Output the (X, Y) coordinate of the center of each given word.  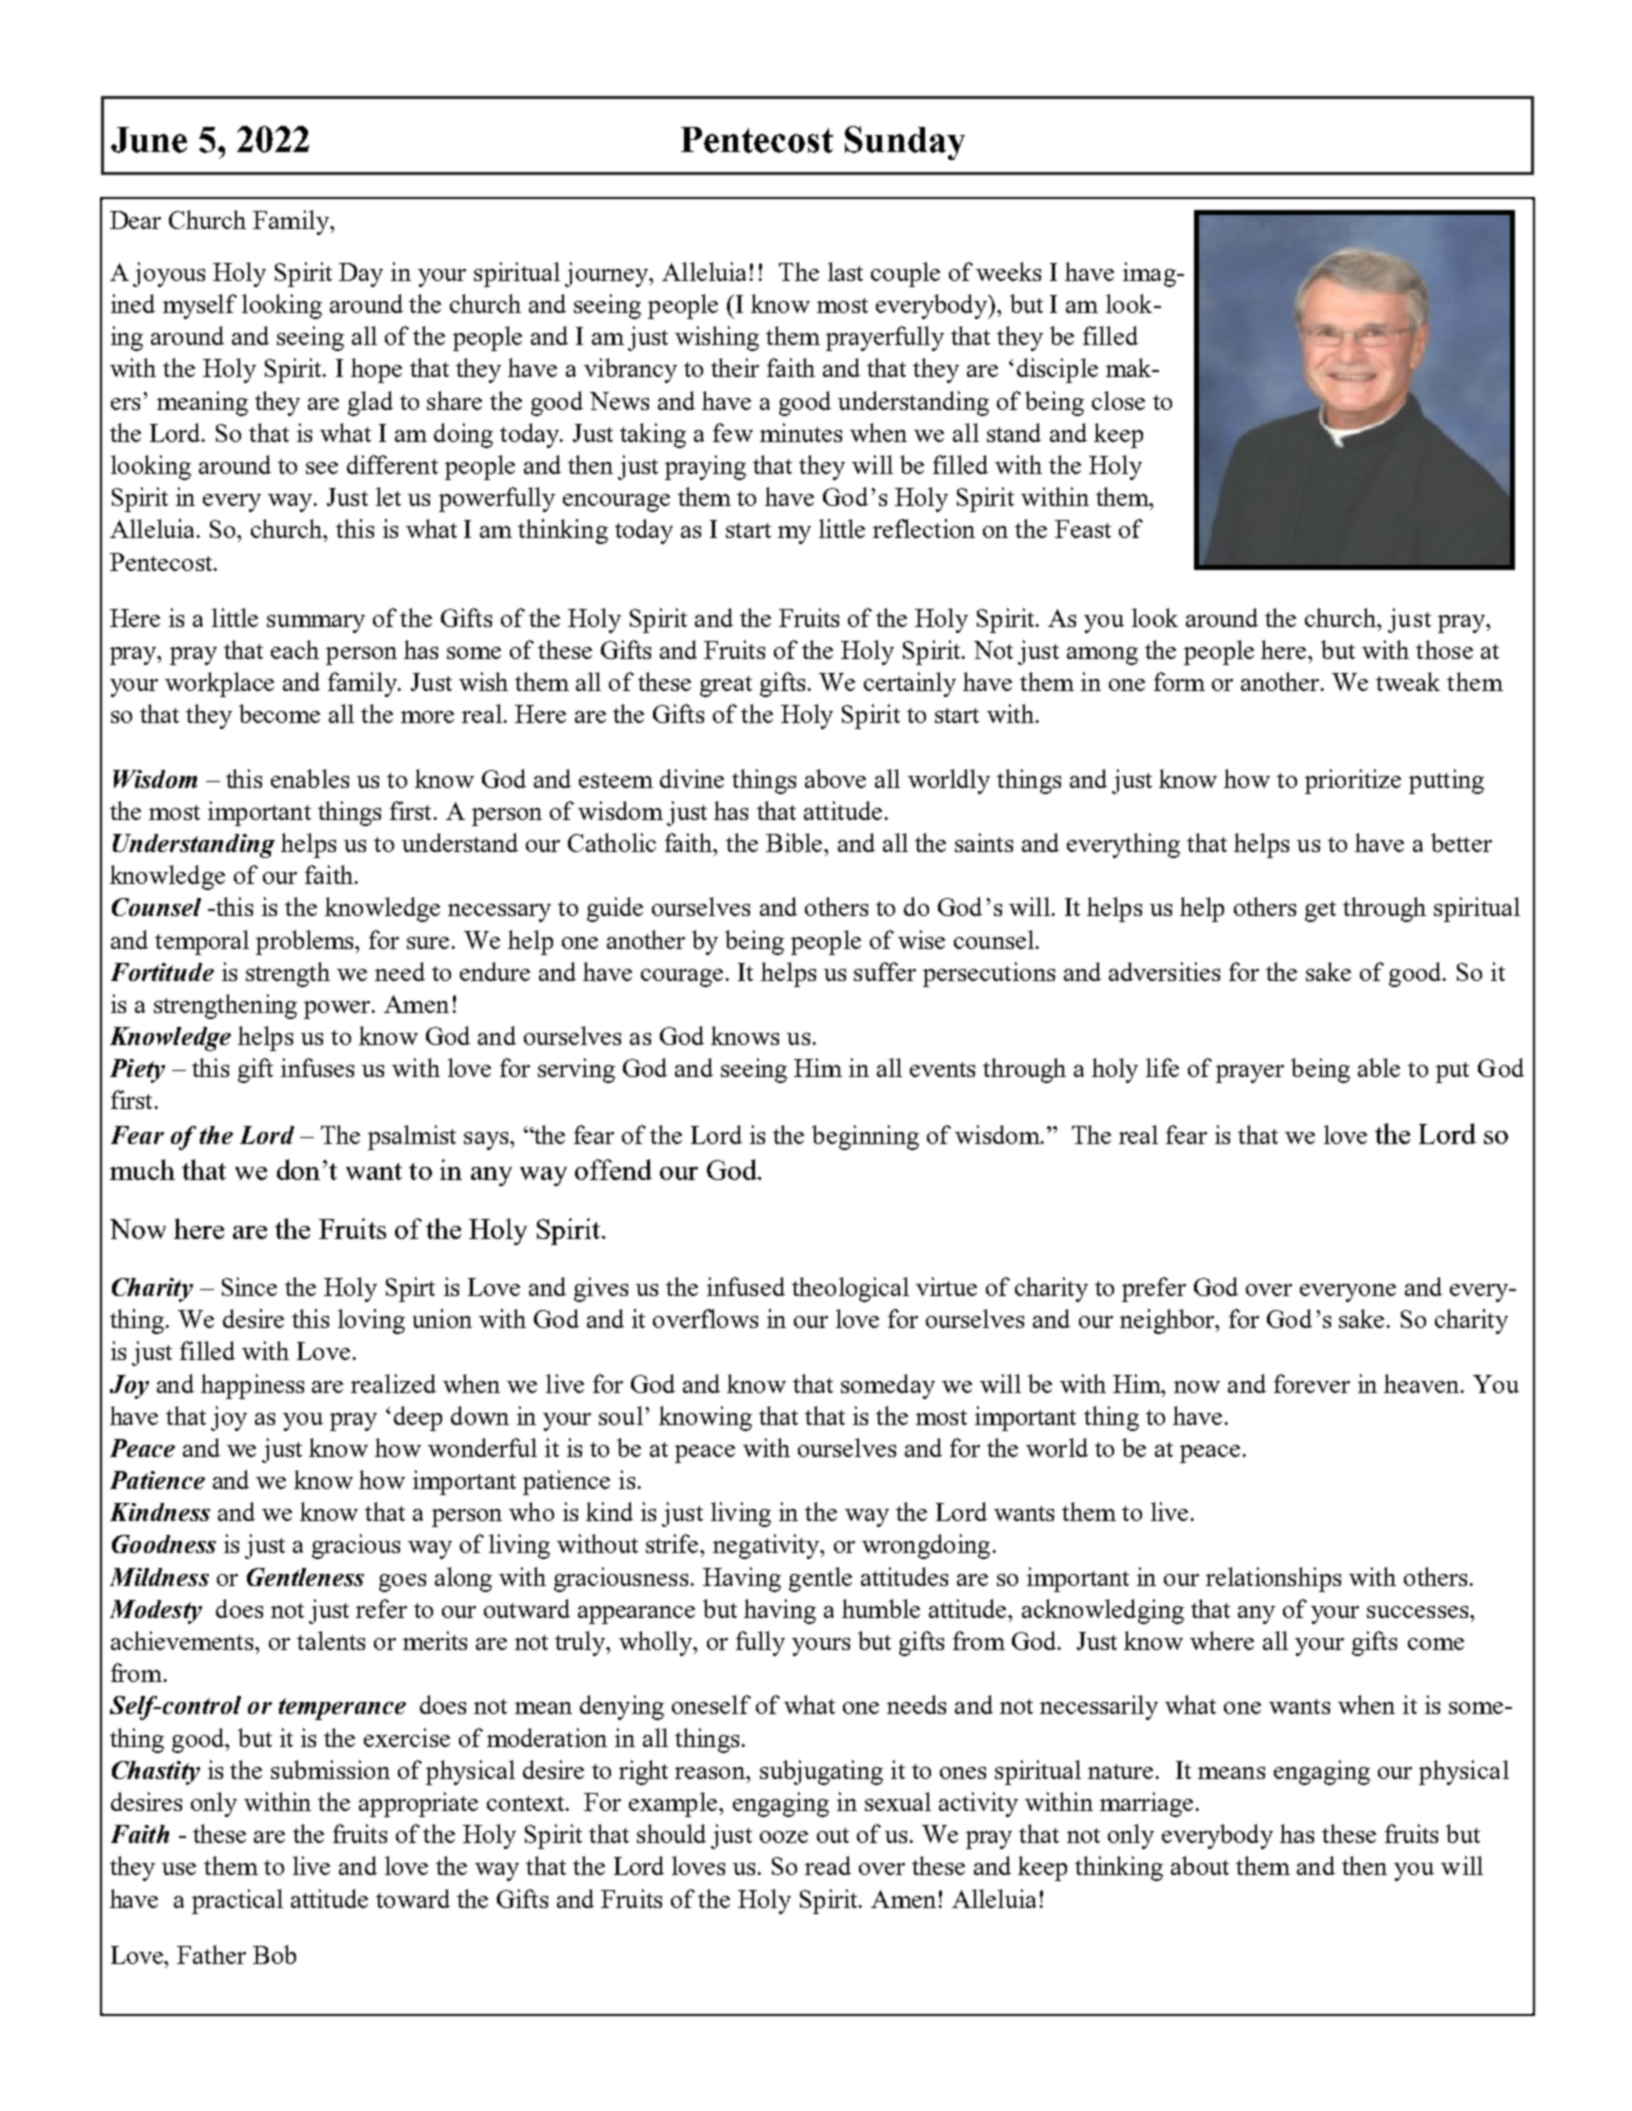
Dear (135, 220)
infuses (317, 1067)
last (845, 271)
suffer (885, 971)
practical (237, 1901)
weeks (1008, 271)
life (1162, 1067)
